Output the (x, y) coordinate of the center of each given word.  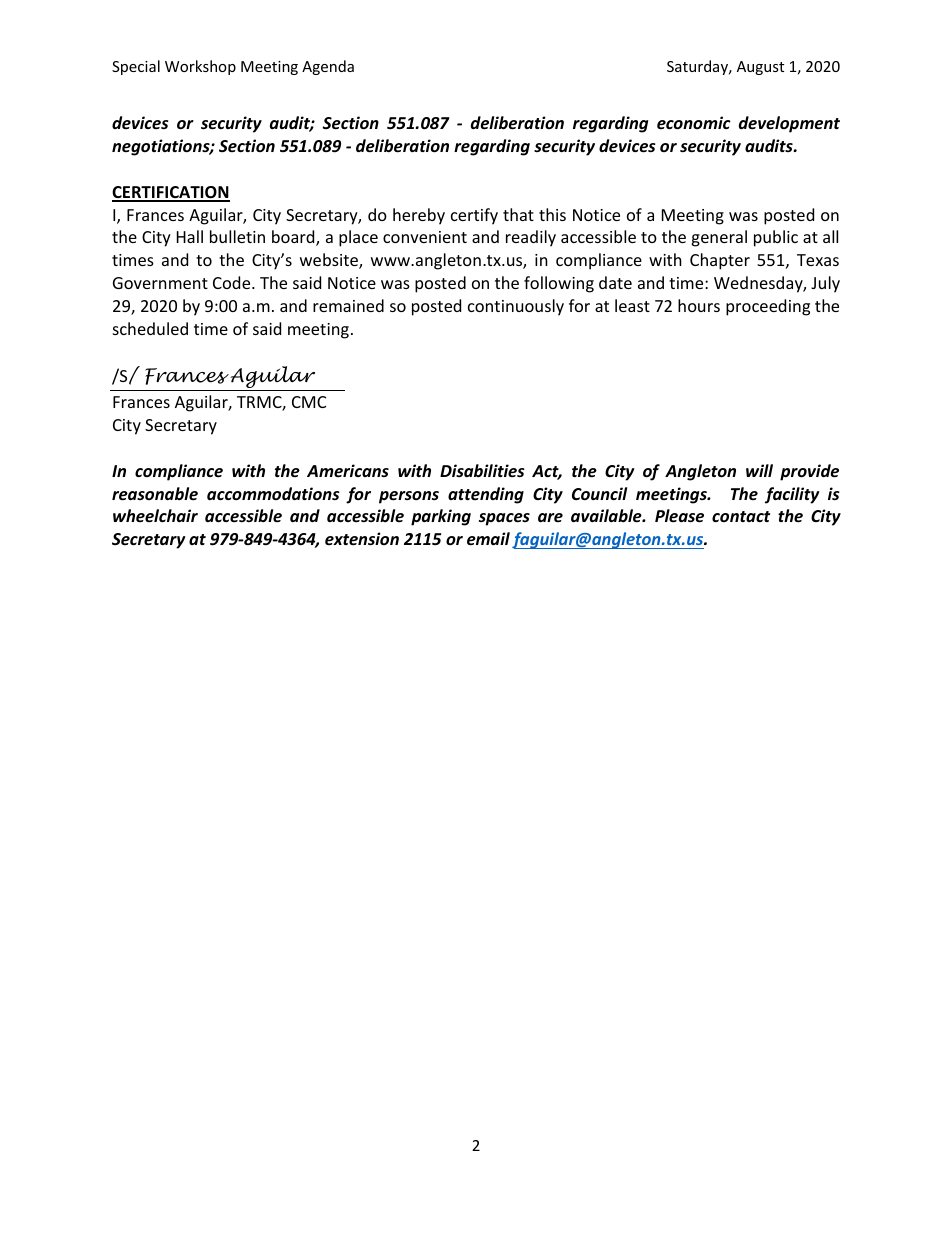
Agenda (328, 67)
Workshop (200, 67)
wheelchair (155, 515)
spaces (504, 519)
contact (741, 516)
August (760, 68)
